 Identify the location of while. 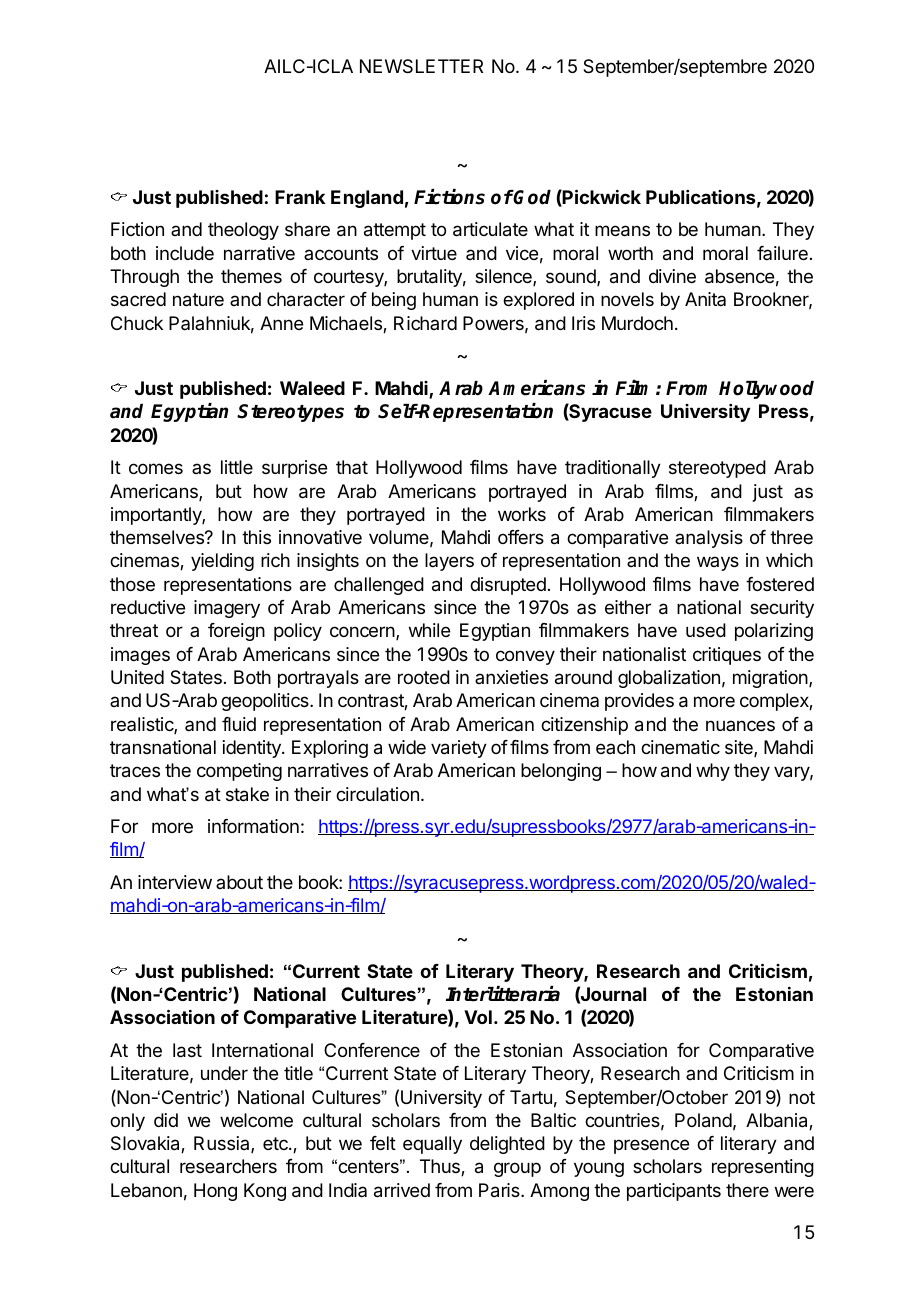
(429, 630).
